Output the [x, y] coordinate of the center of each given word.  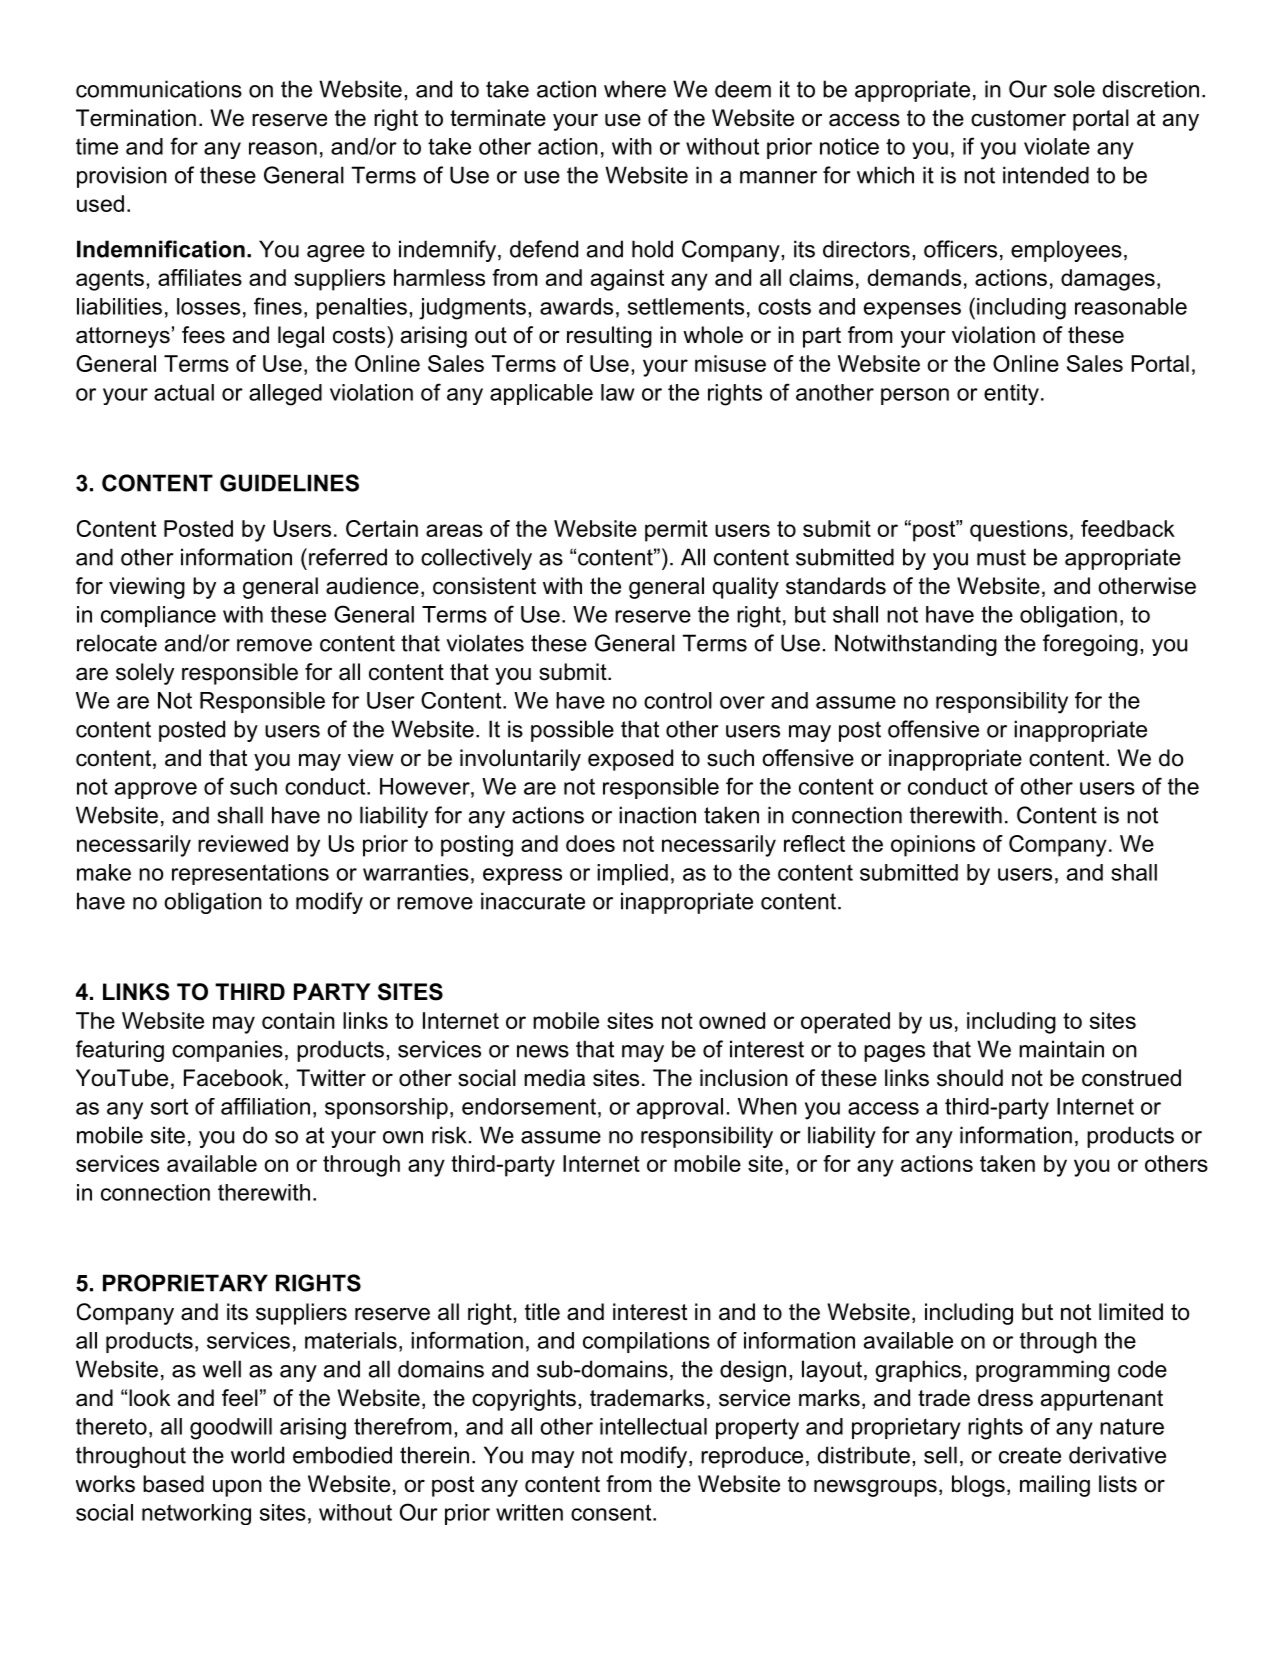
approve [156, 790]
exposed [630, 760]
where [635, 89]
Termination [136, 118]
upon [237, 1488]
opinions [933, 846]
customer [1018, 118]
